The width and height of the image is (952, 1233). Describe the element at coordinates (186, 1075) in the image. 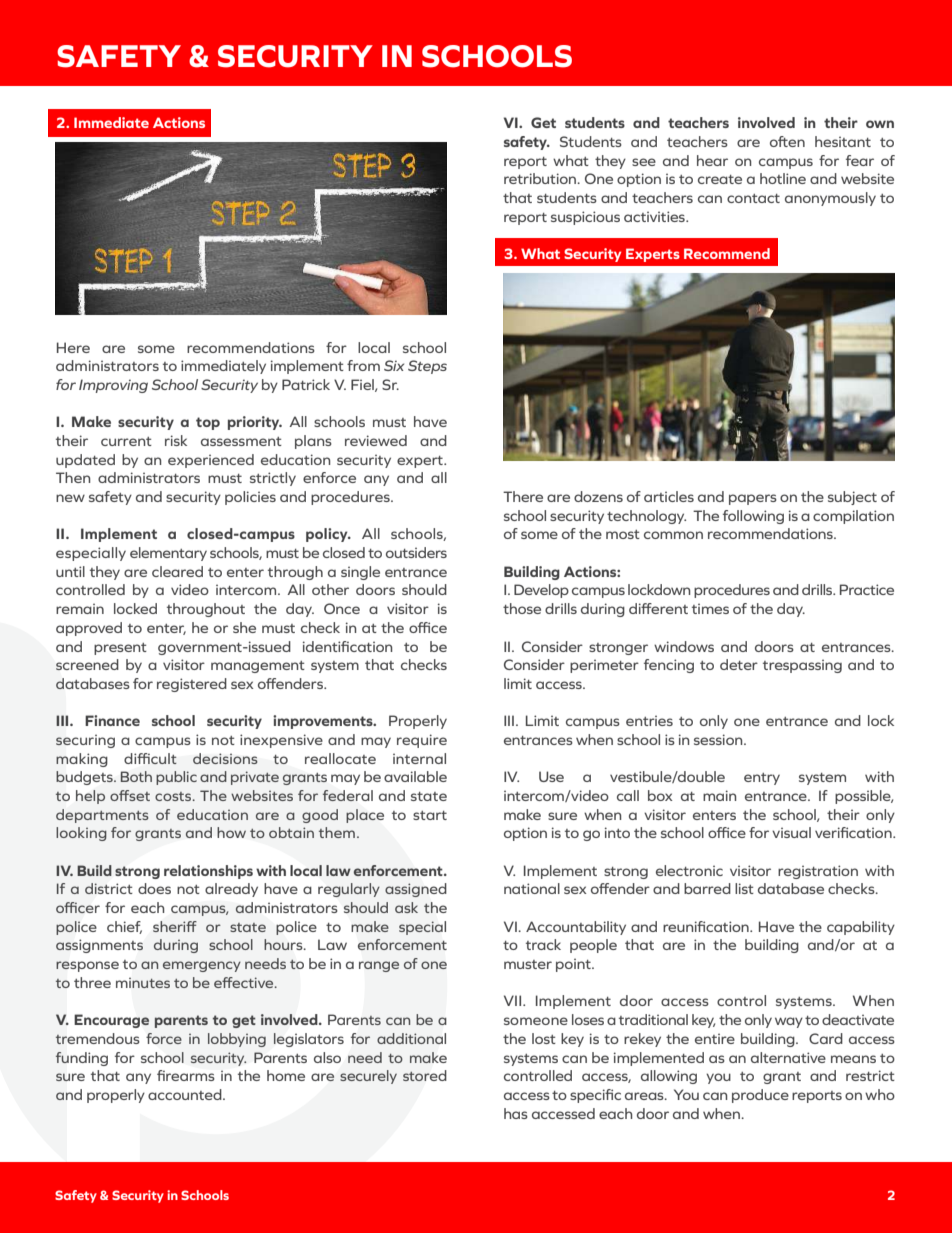

I see `firearms` at that location.
